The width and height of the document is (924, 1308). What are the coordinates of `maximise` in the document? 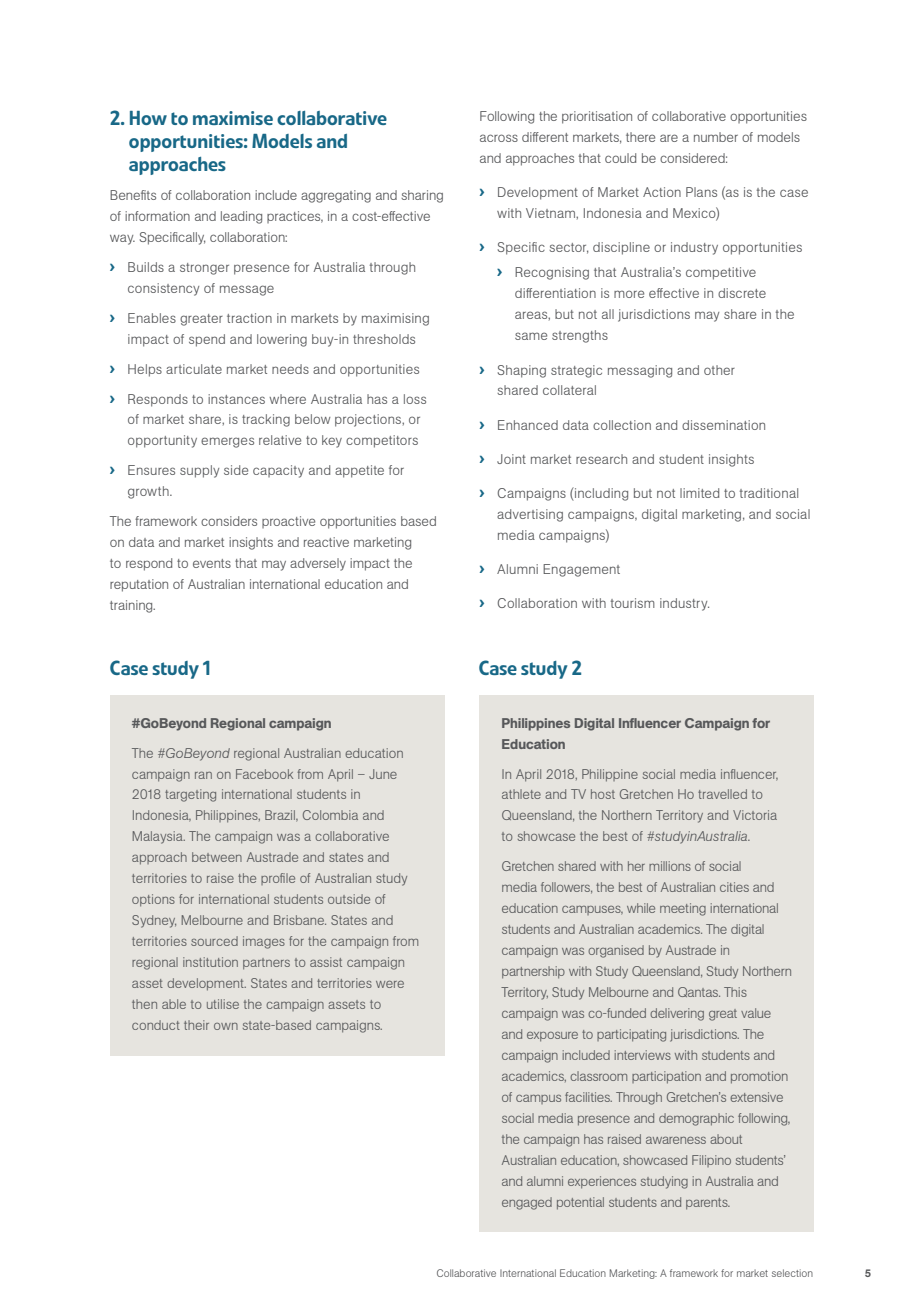 It's located at (233, 118).
